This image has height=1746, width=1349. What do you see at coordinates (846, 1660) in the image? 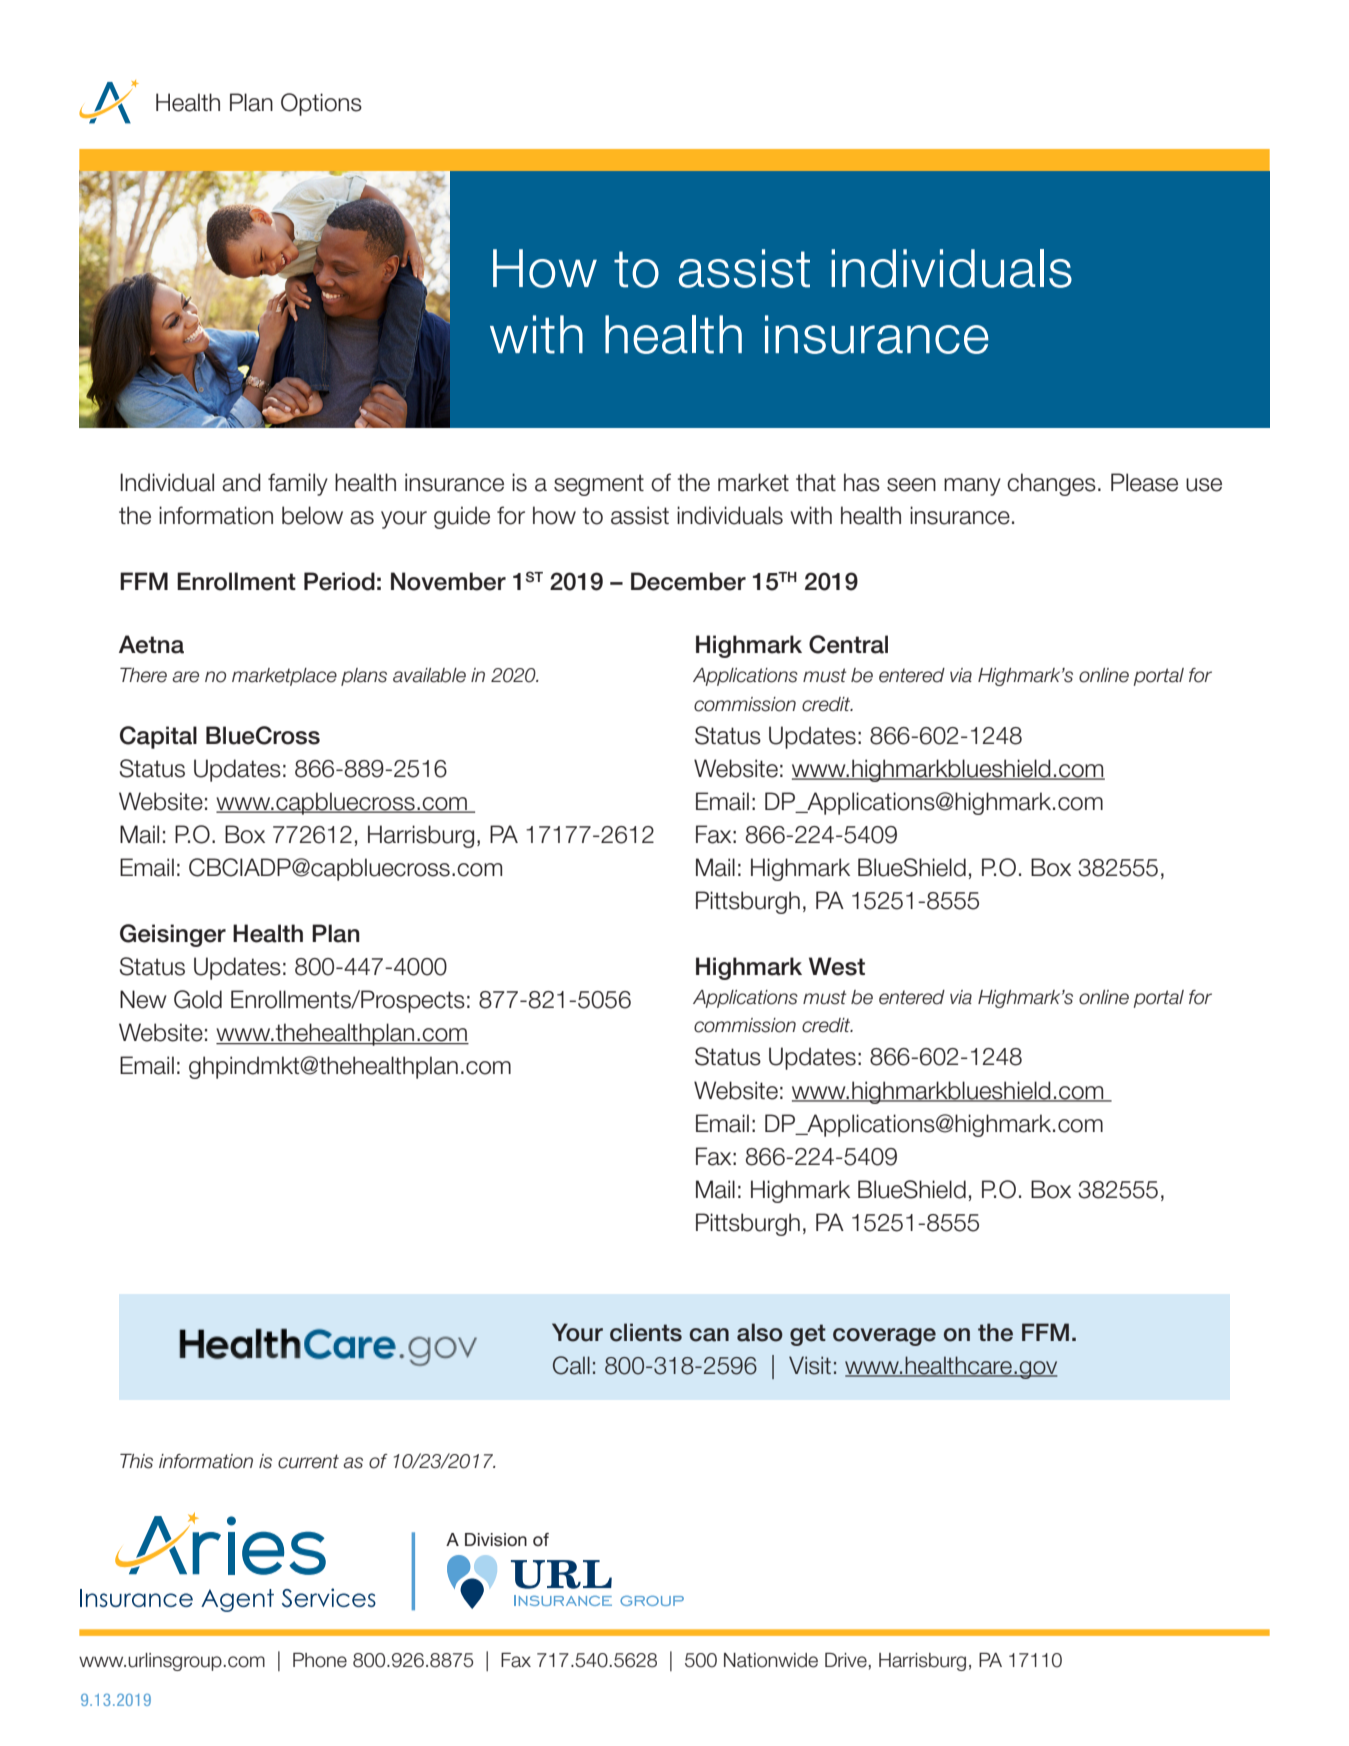
I see `Drive` at bounding box center [846, 1660].
